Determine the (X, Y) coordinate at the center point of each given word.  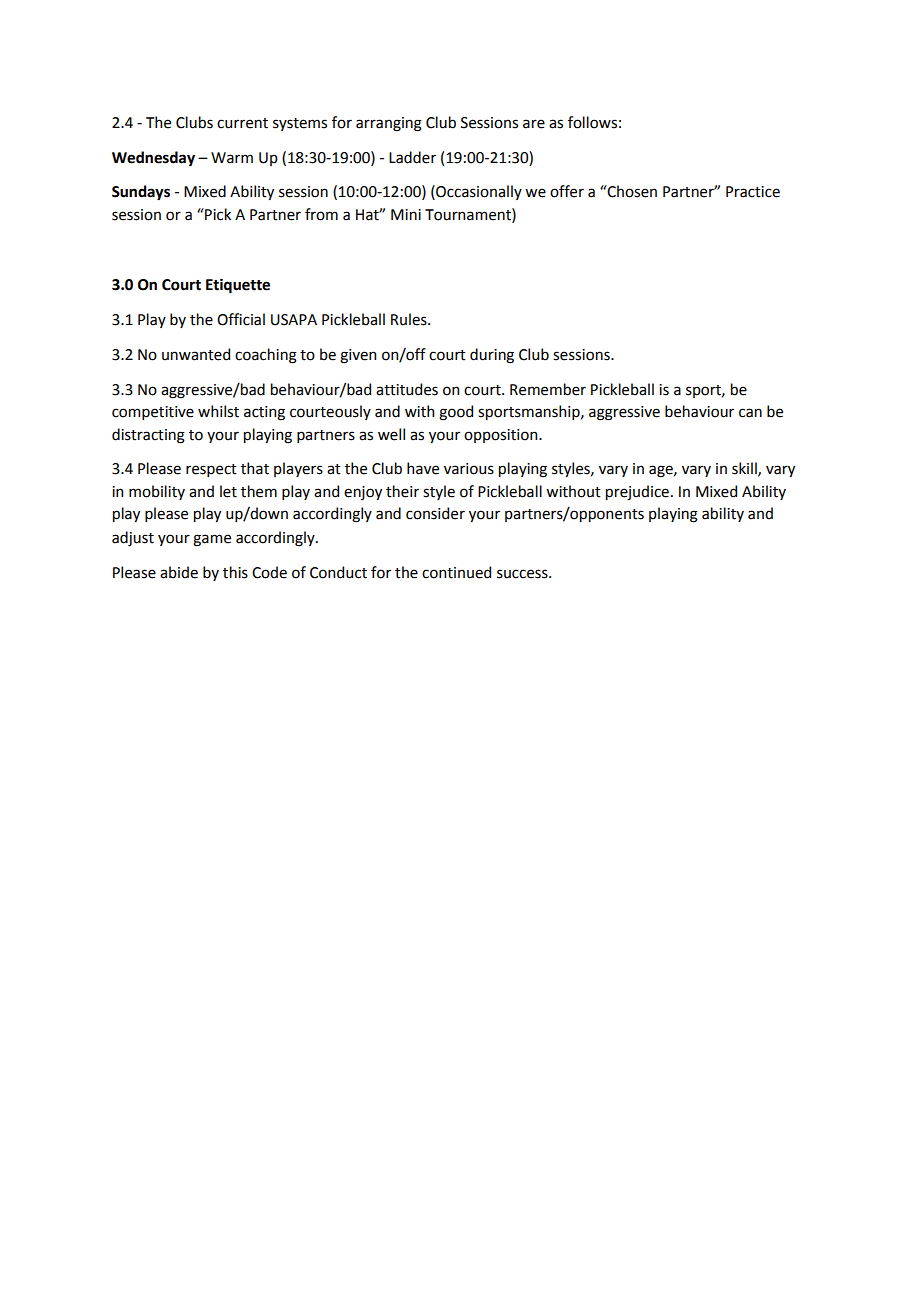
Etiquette (238, 286)
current (242, 123)
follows (592, 122)
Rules (410, 319)
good (456, 413)
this (235, 572)
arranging (389, 124)
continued (456, 572)
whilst (218, 411)
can (750, 413)
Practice (753, 192)
